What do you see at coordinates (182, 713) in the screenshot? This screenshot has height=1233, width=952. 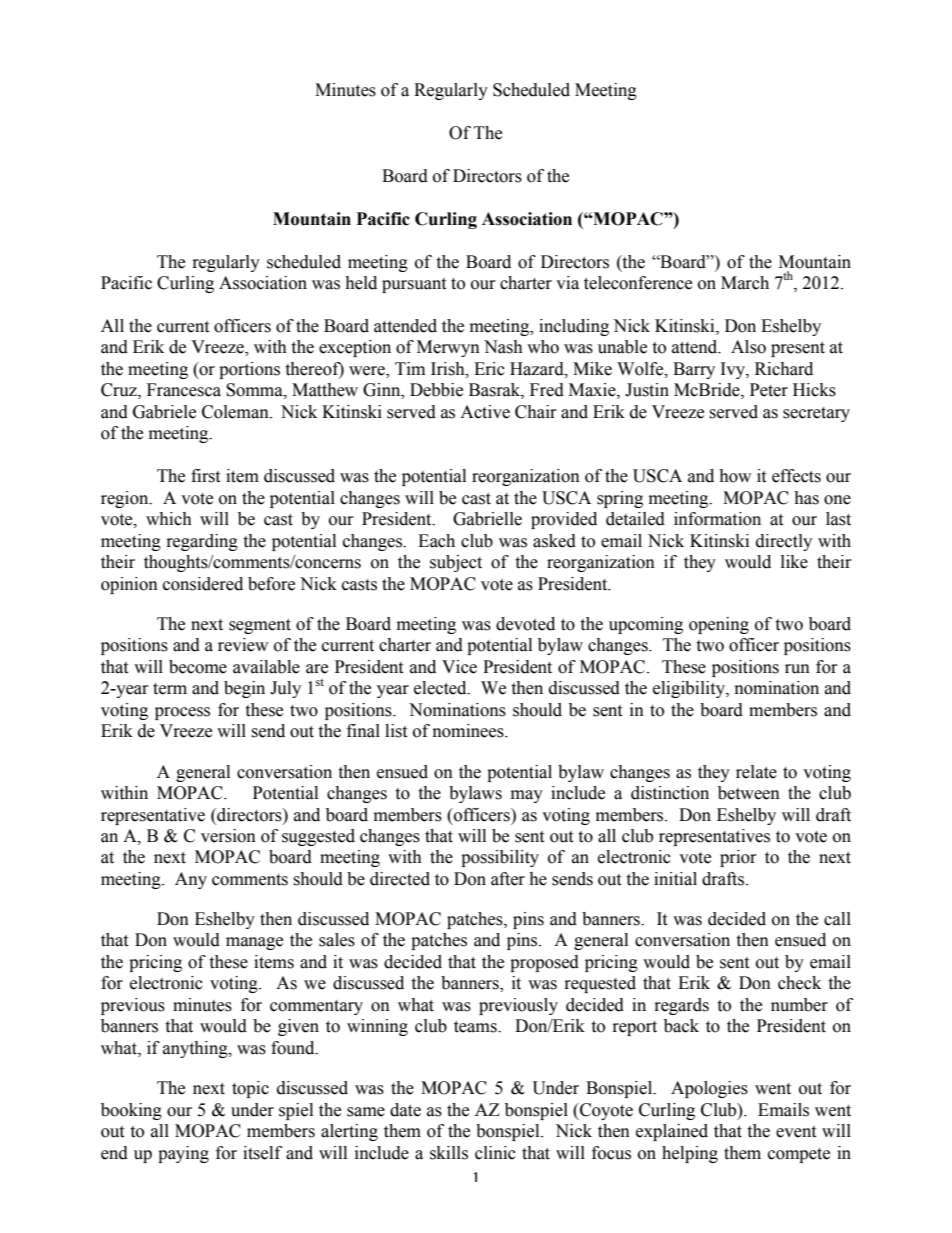 I see `process` at bounding box center [182, 713].
